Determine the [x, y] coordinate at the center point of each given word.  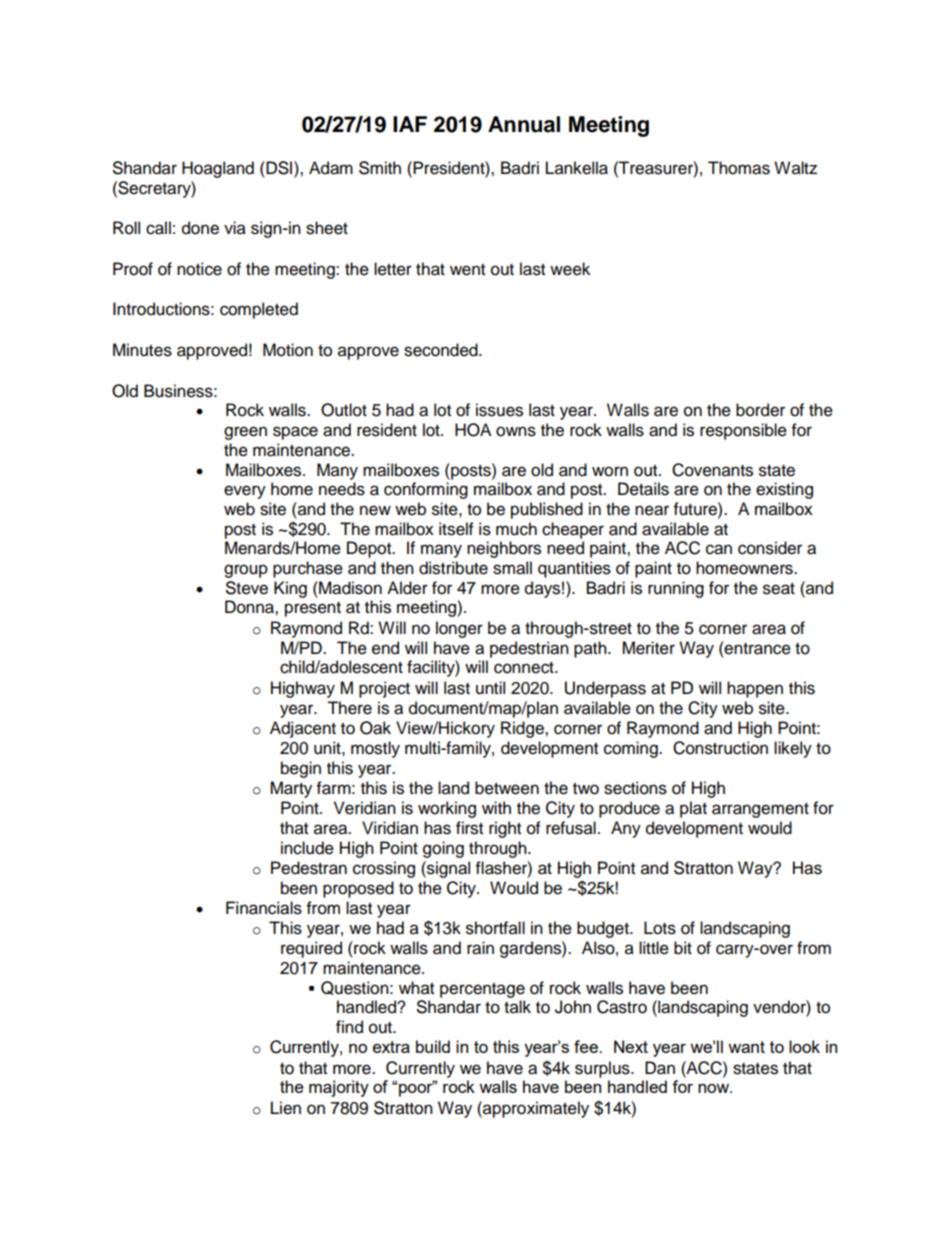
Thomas [739, 168]
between [507, 788]
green [245, 433]
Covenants [712, 470]
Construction [720, 748]
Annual [524, 124]
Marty [291, 789]
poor [417, 1089]
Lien [286, 1108]
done [200, 228]
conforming [426, 490]
